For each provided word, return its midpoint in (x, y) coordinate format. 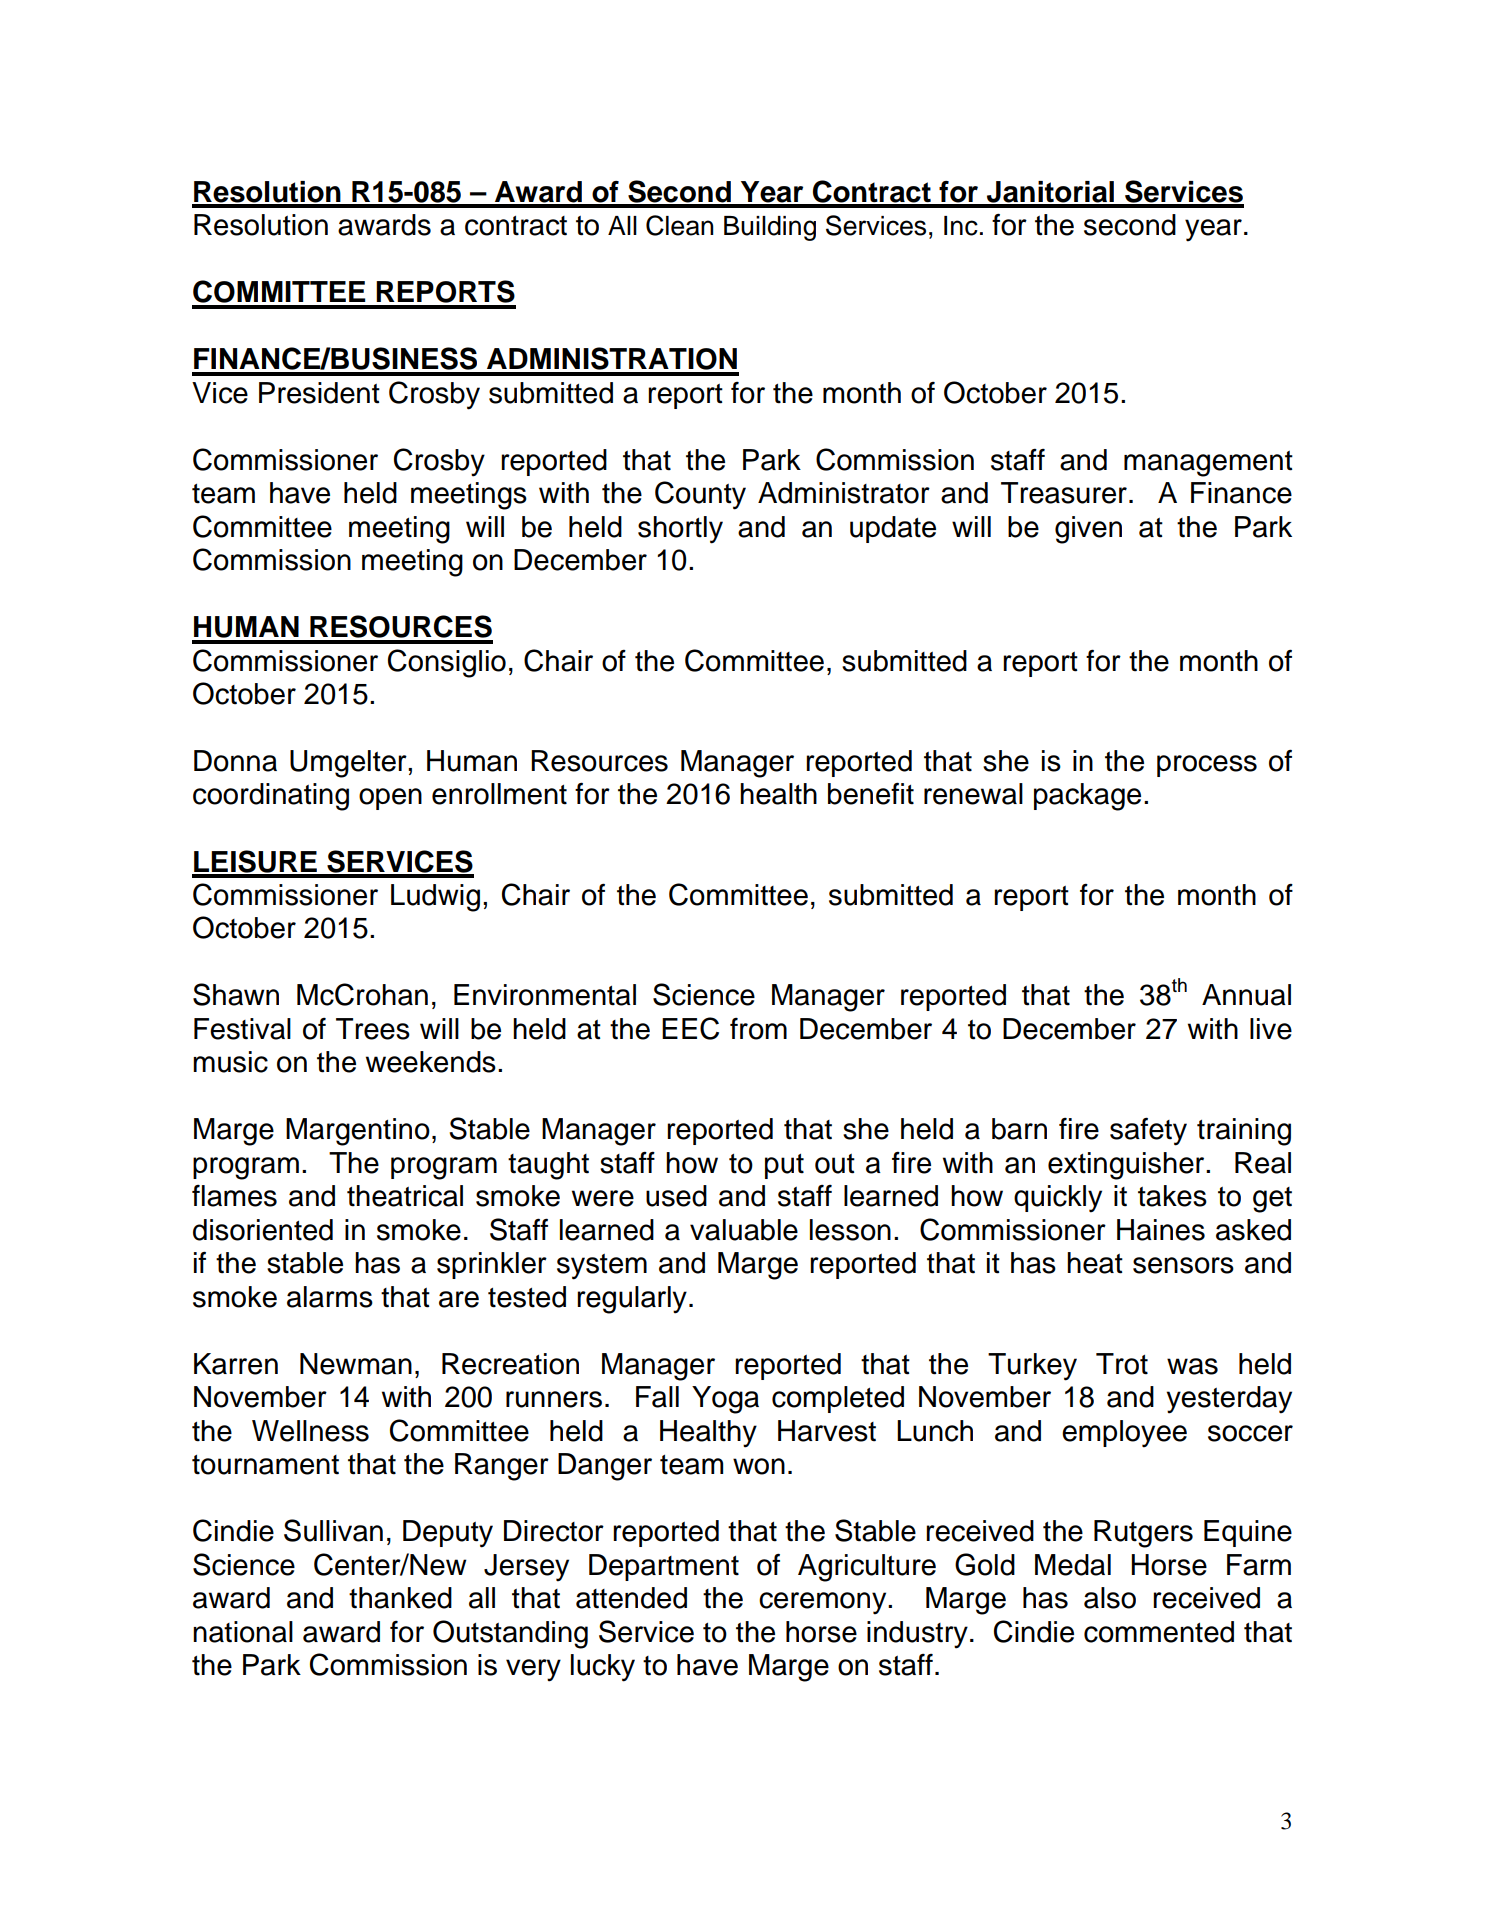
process (1207, 766)
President (319, 393)
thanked (400, 1598)
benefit (871, 793)
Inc (961, 226)
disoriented (263, 1230)
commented (1159, 1632)
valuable (744, 1230)
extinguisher (1127, 1166)
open (390, 799)
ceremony (824, 1603)
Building (770, 228)
